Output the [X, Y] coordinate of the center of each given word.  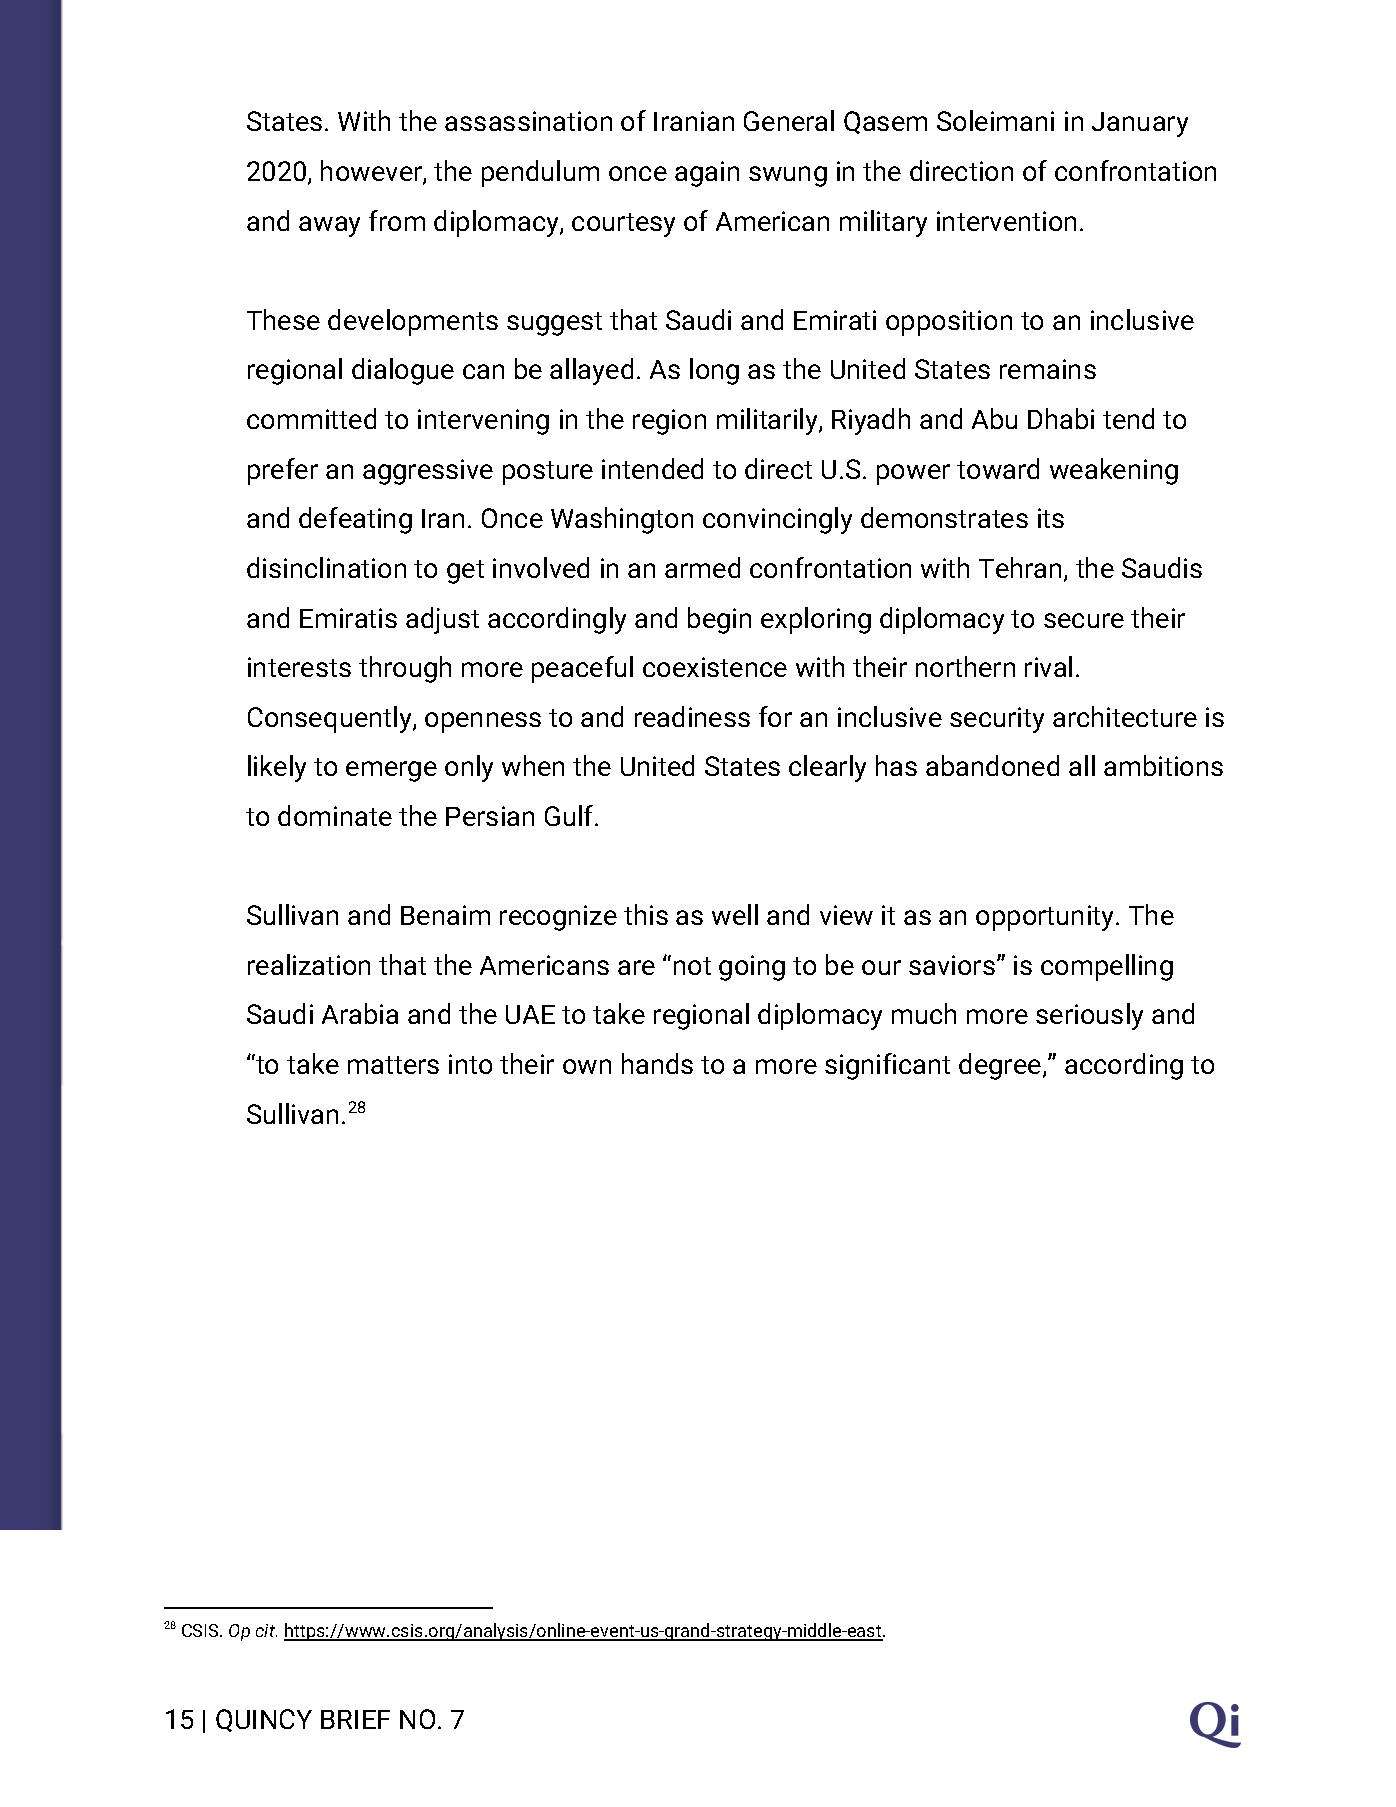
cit [266, 1630]
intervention [1006, 221]
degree [1000, 1066]
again [707, 174]
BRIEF [355, 1719]
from [397, 220]
